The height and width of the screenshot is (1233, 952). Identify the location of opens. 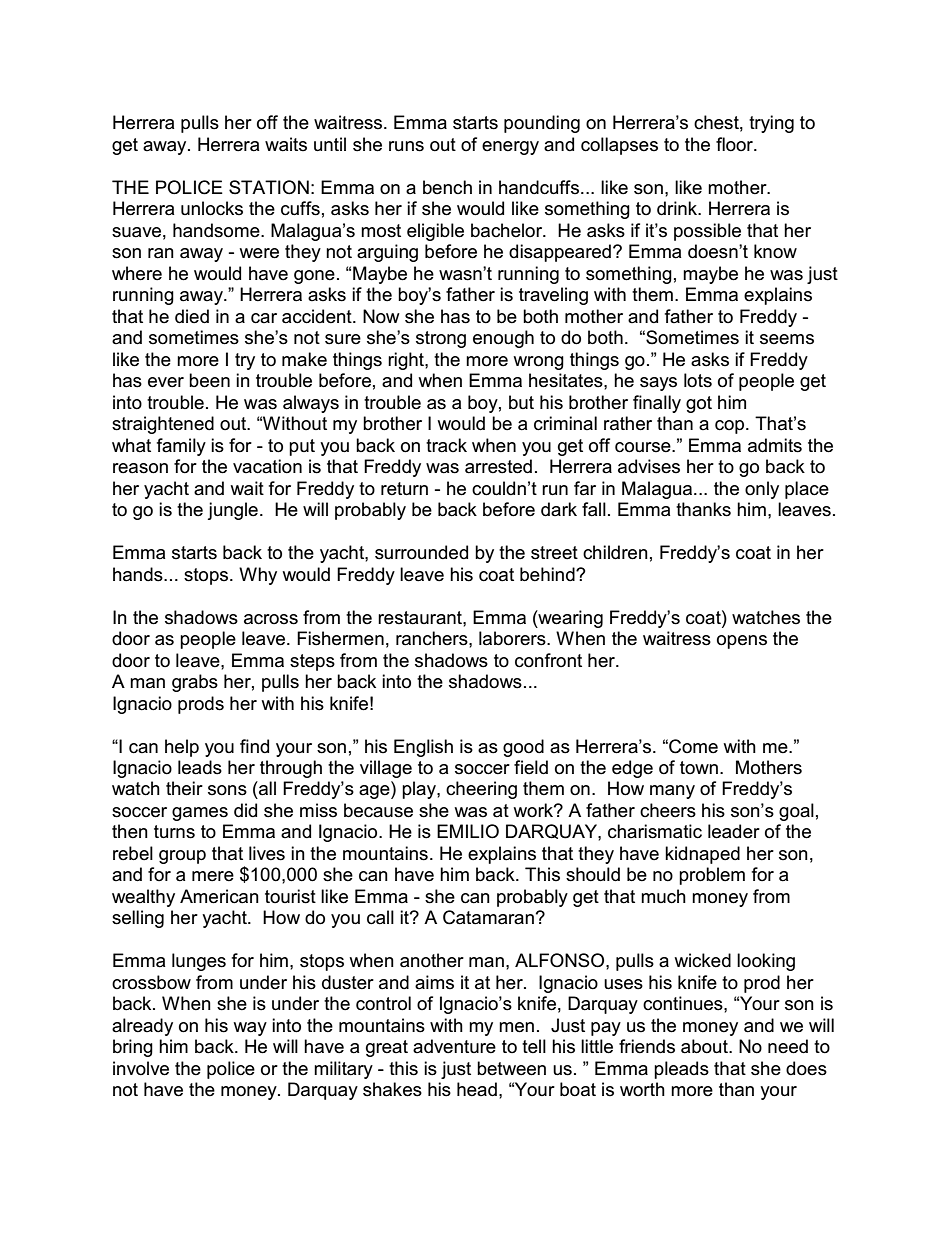
(742, 642).
